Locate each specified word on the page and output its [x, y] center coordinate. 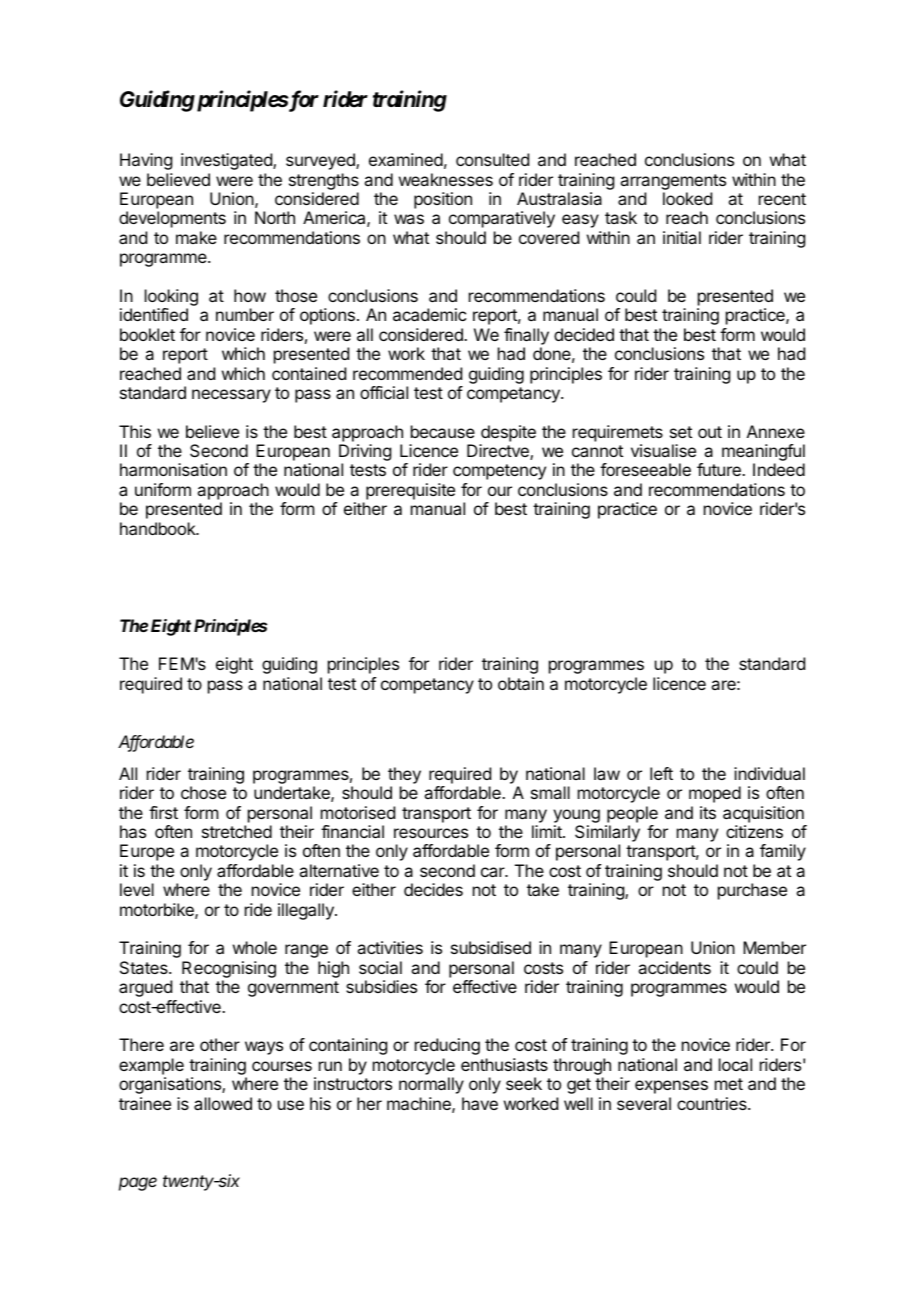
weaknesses [446, 179]
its [708, 812]
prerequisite [410, 491]
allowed [223, 1103]
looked [687, 198]
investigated [227, 161]
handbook [159, 528]
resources [431, 833]
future [720, 469]
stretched [237, 831]
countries [713, 1103]
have [480, 1103]
